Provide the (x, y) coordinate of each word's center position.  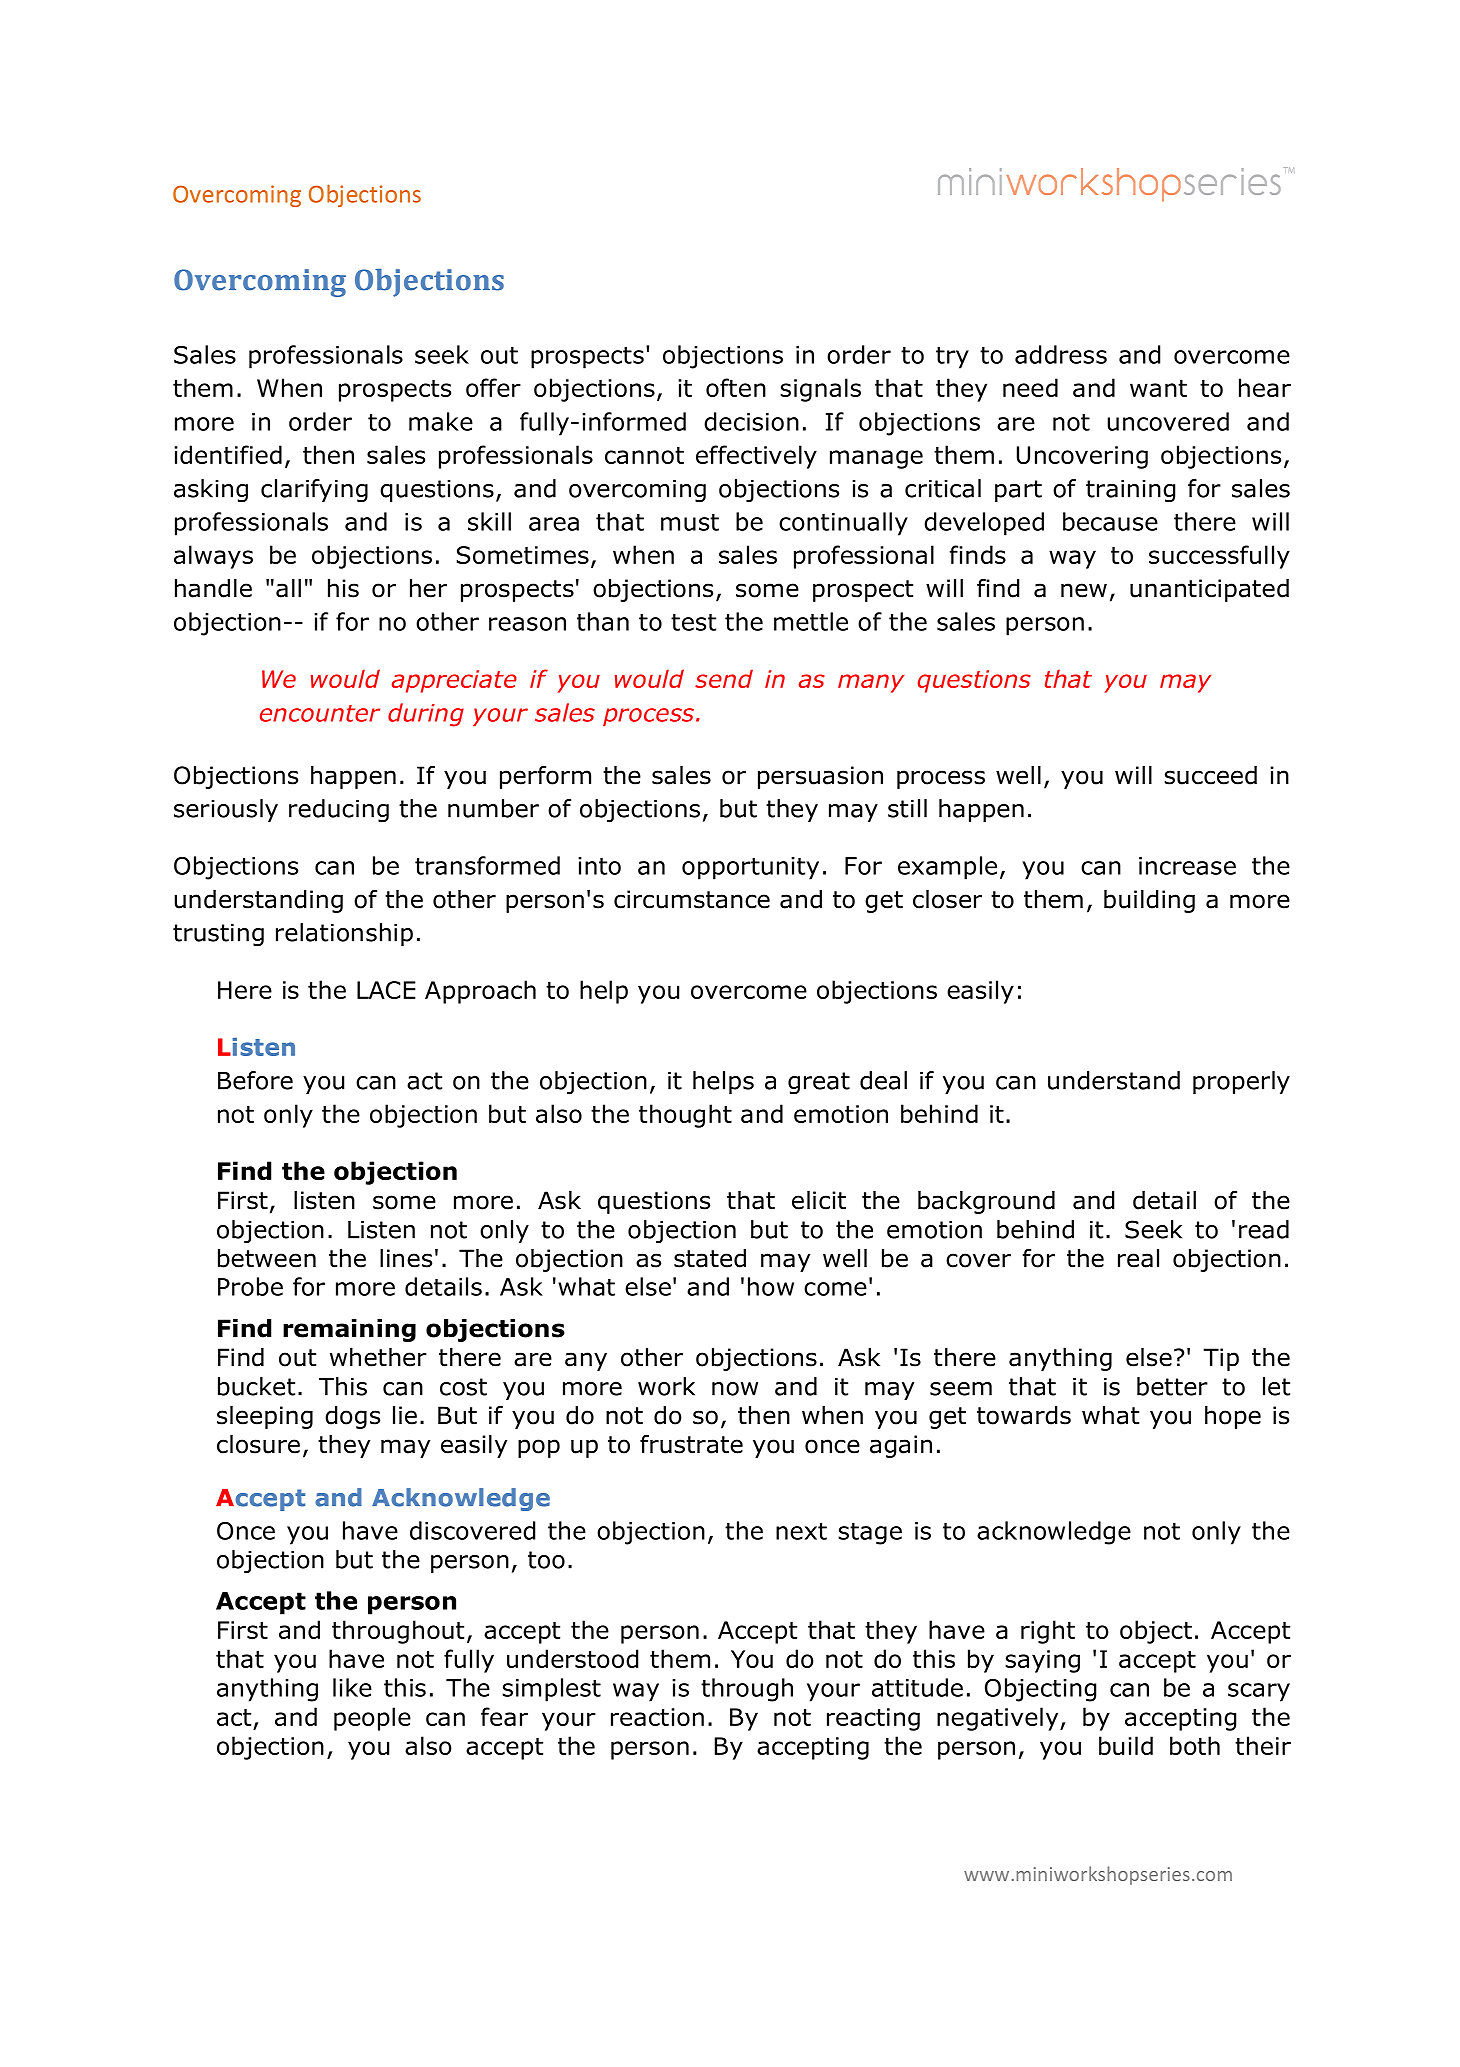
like (352, 1687)
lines (406, 1258)
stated (710, 1258)
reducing (339, 810)
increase (1187, 866)
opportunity (750, 868)
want (1158, 388)
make (441, 421)
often (736, 387)
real (1138, 1258)
